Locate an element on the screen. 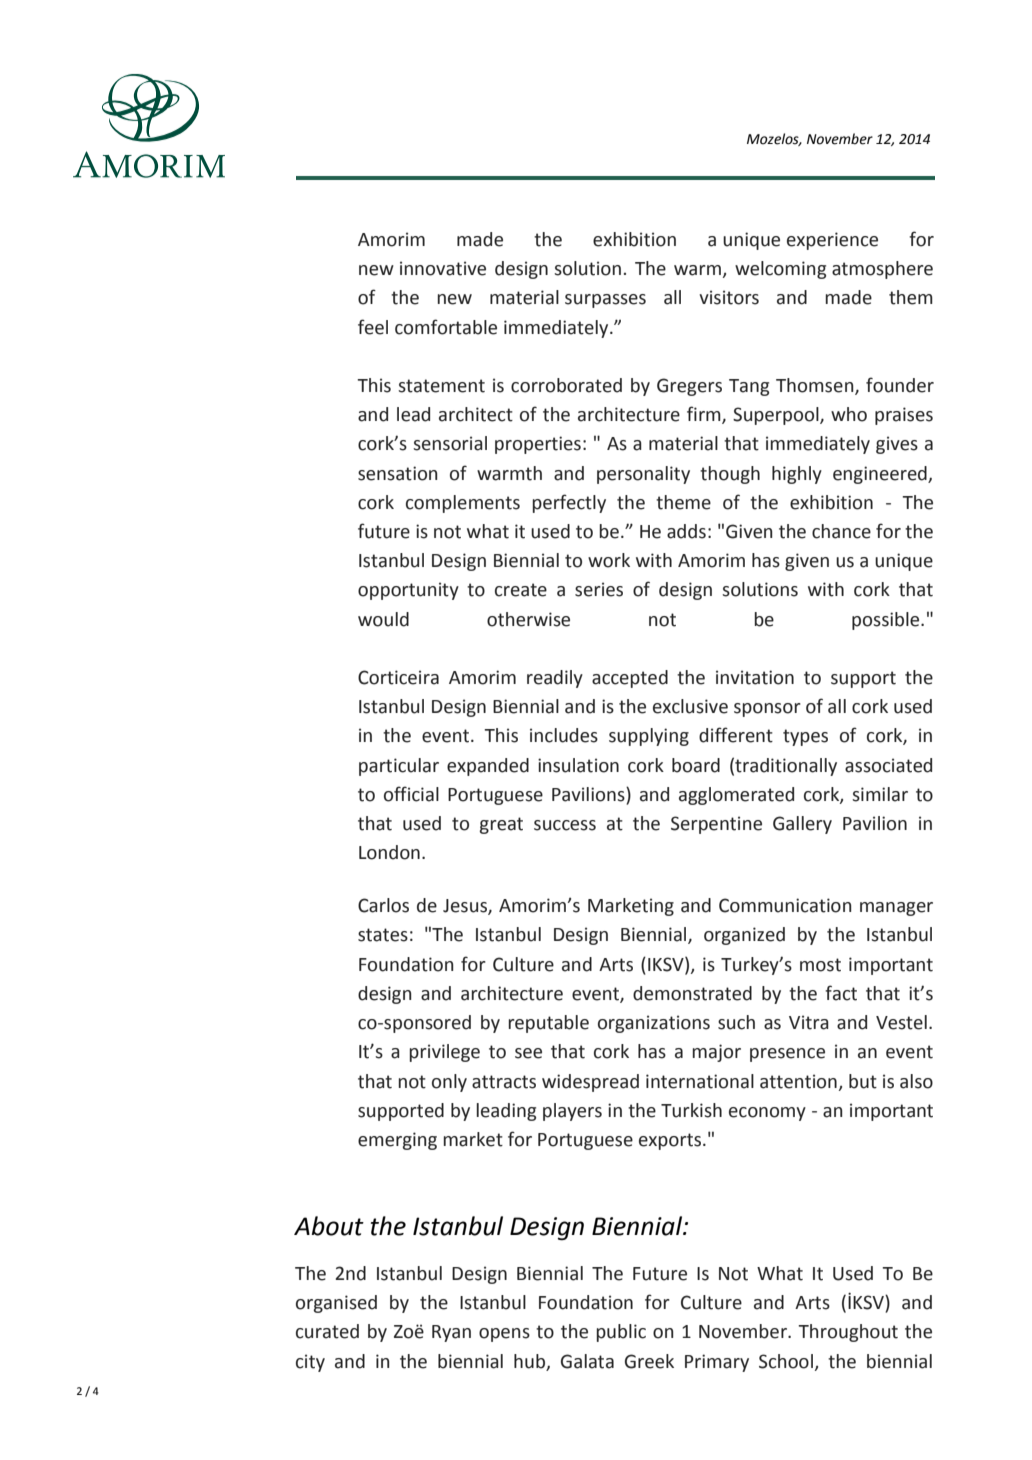 The image size is (1032, 1460). fact is located at coordinates (841, 993).
